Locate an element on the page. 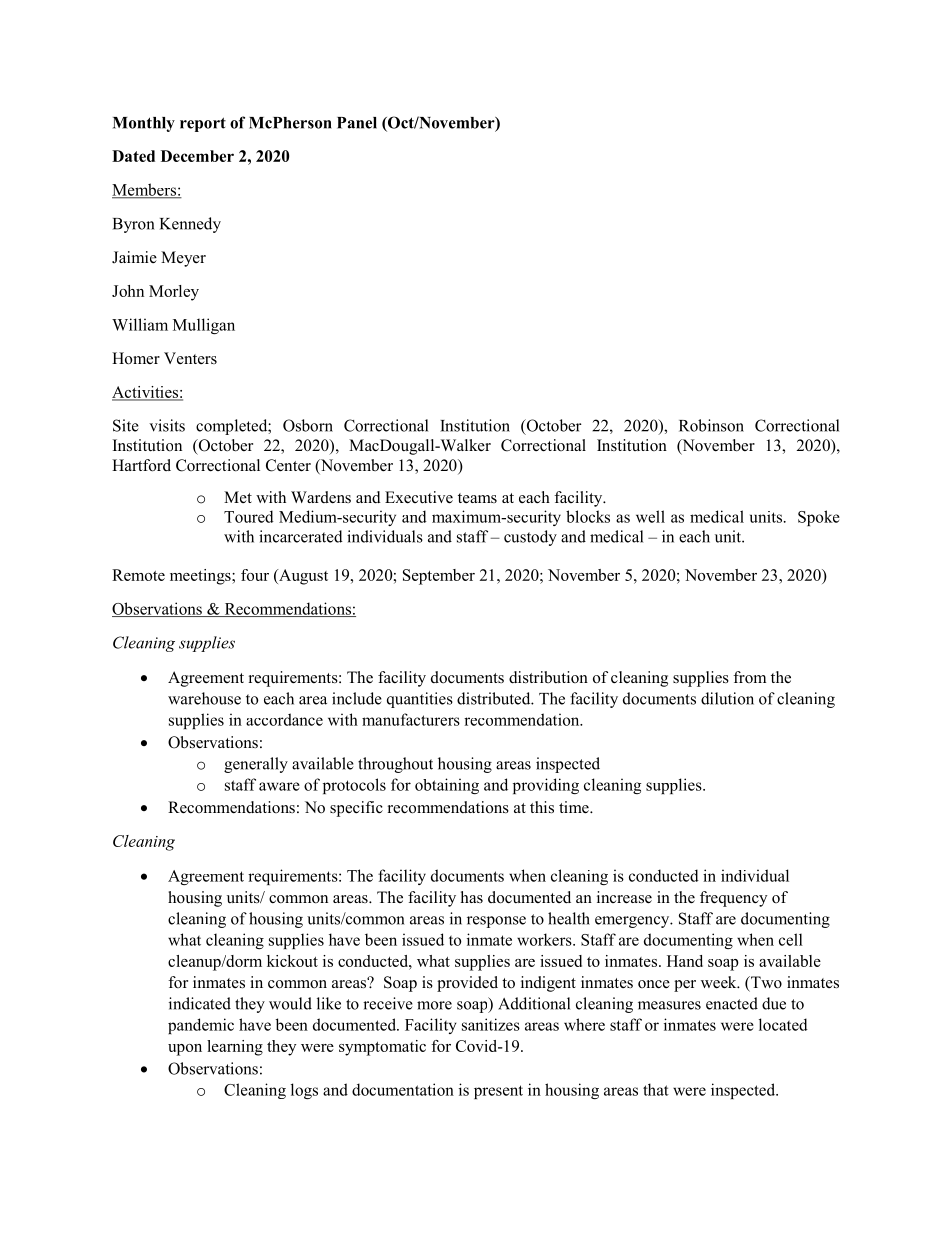  dilution is located at coordinates (727, 698).
